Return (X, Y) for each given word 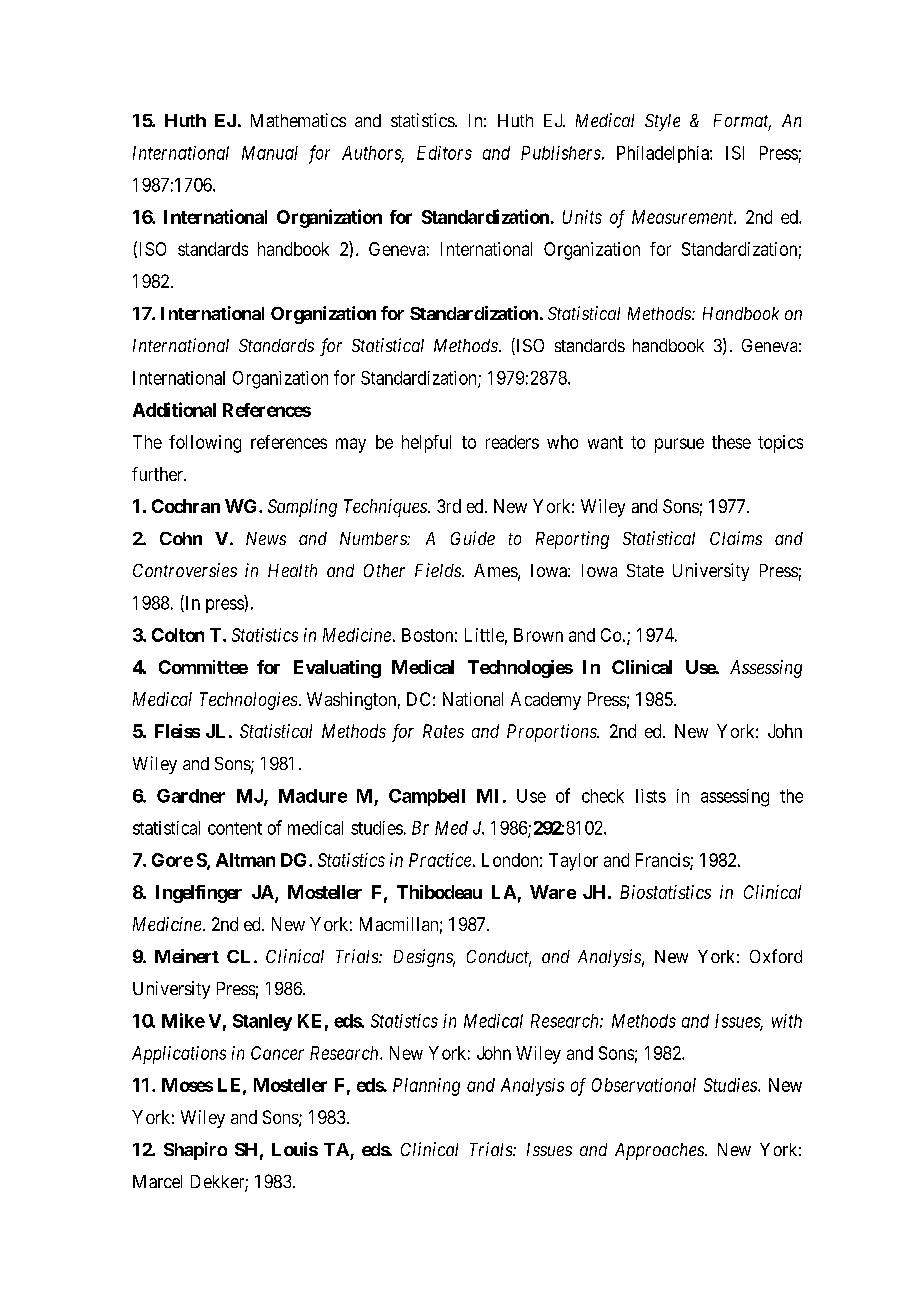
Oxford (776, 956)
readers (512, 442)
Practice (440, 860)
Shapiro (195, 1151)
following (205, 444)
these (731, 442)
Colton (178, 635)
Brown (538, 635)
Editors (444, 153)
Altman (245, 860)
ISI (735, 153)
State (645, 570)
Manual (270, 153)
